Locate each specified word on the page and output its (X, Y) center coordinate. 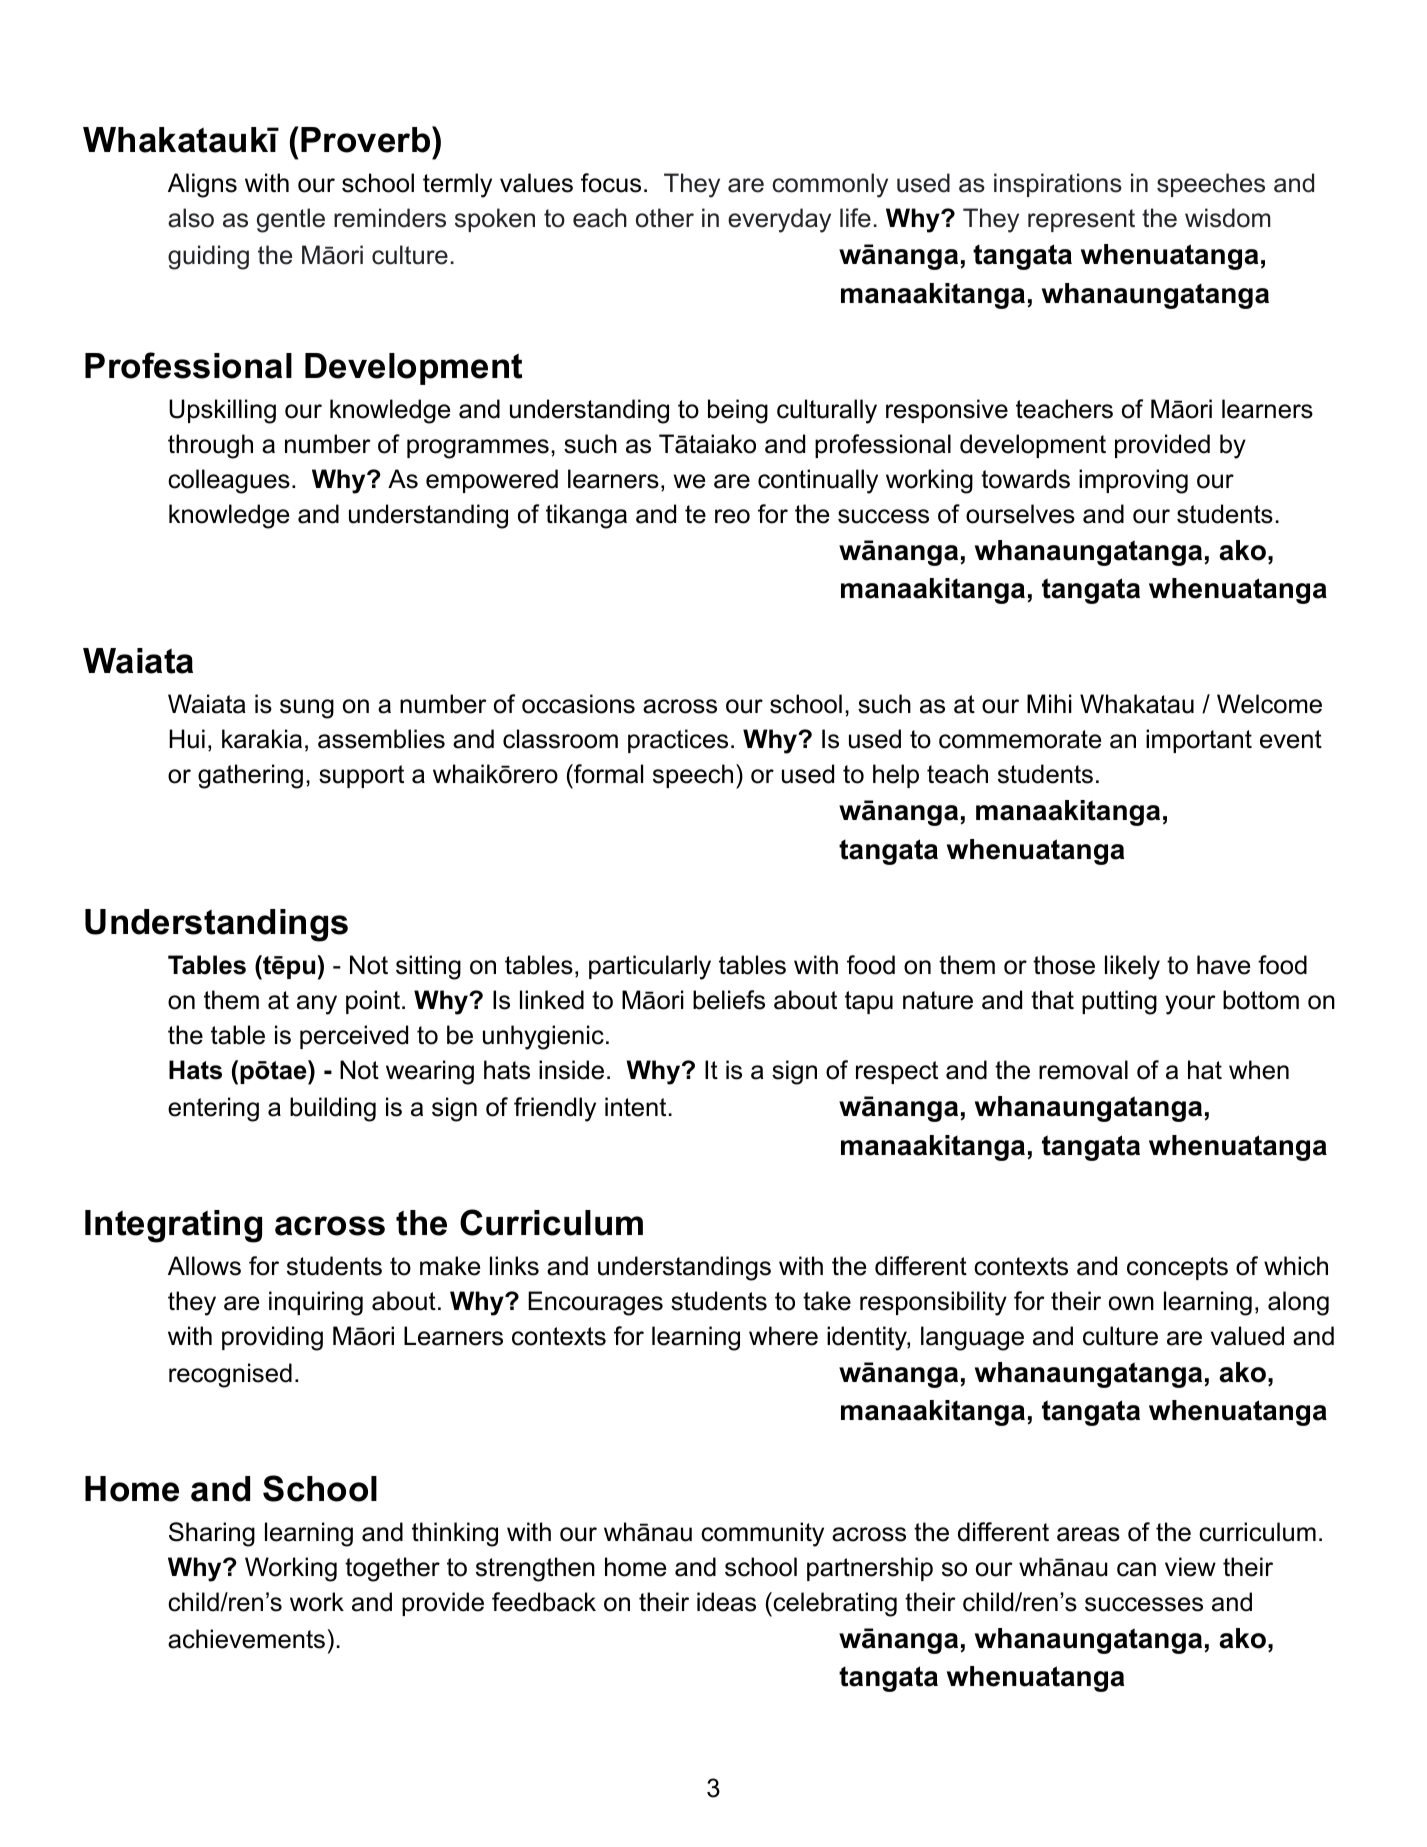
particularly (650, 967)
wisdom (1228, 218)
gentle (291, 220)
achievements (246, 1639)
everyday (779, 220)
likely (1132, 967)
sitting (428, 967)
